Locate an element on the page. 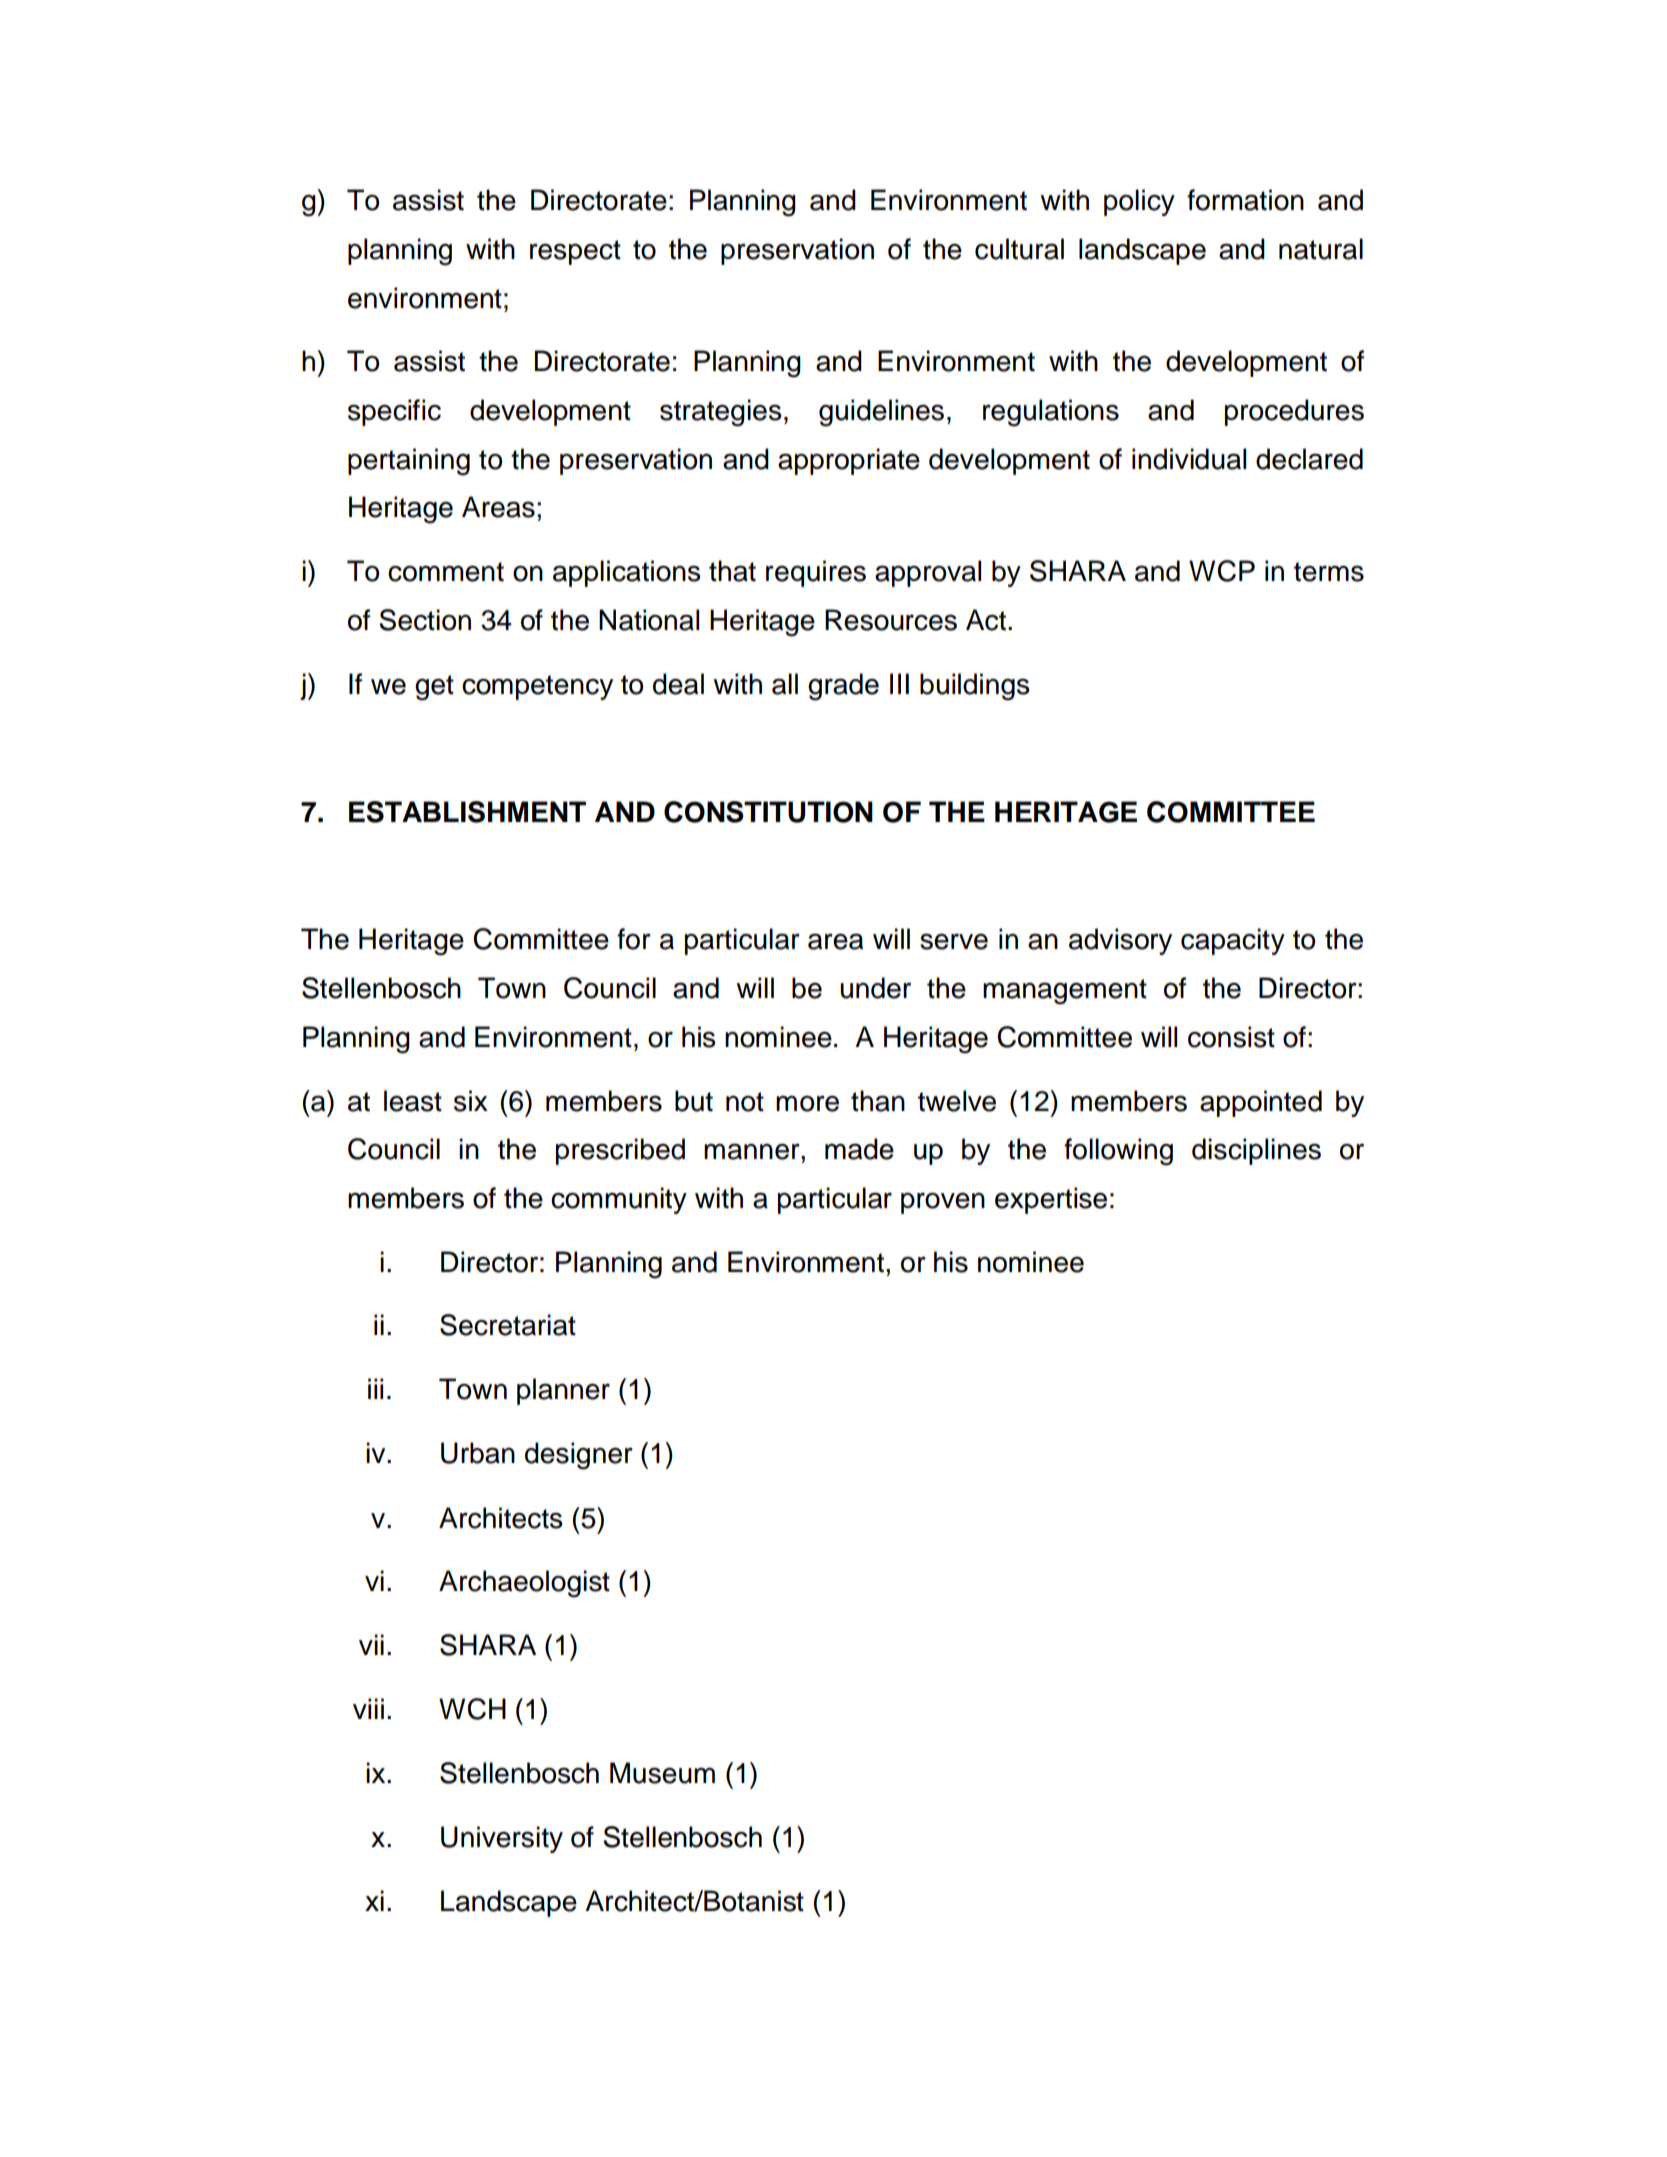  under is located at coordinates (875, 988).
